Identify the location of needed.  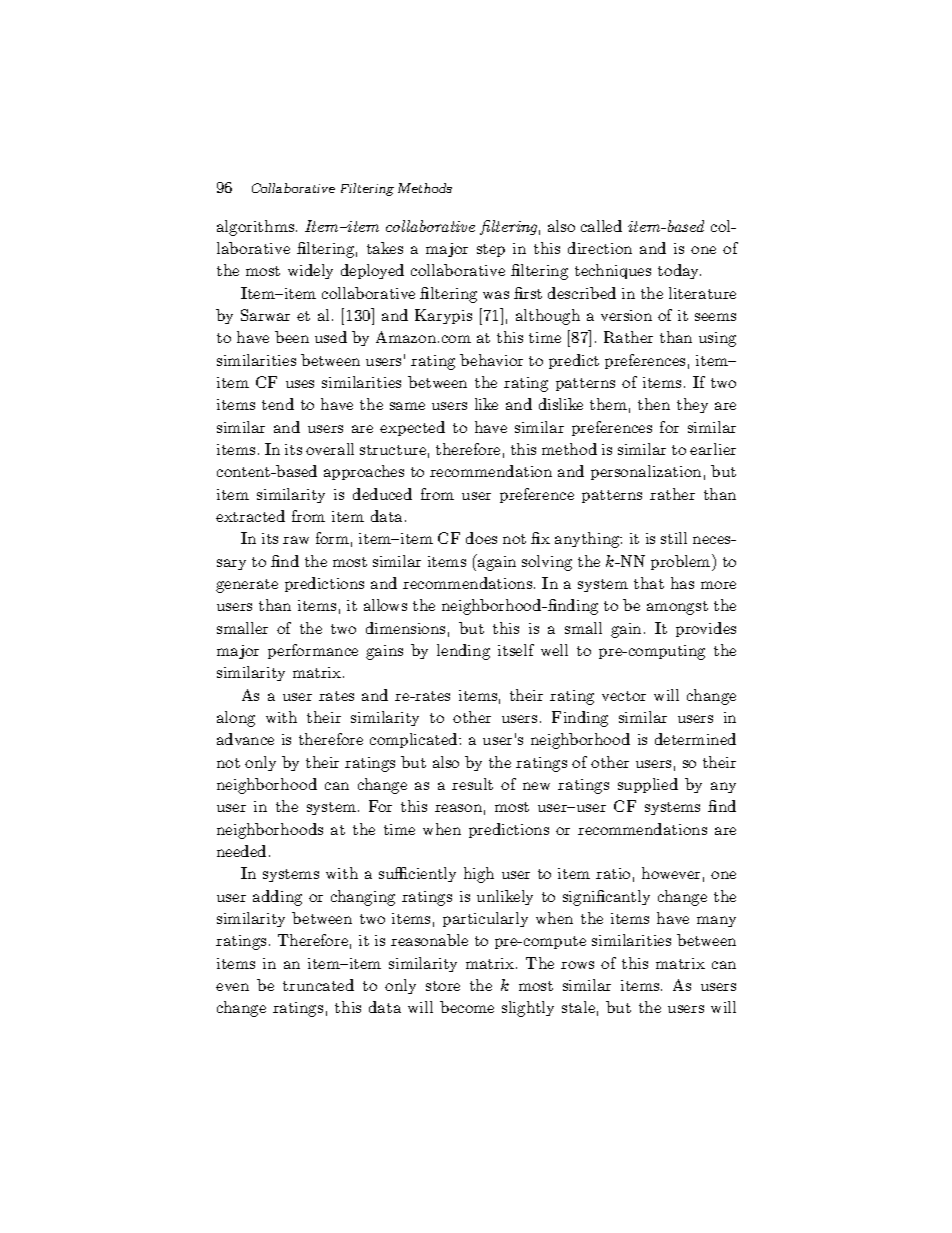
(241, 851).
